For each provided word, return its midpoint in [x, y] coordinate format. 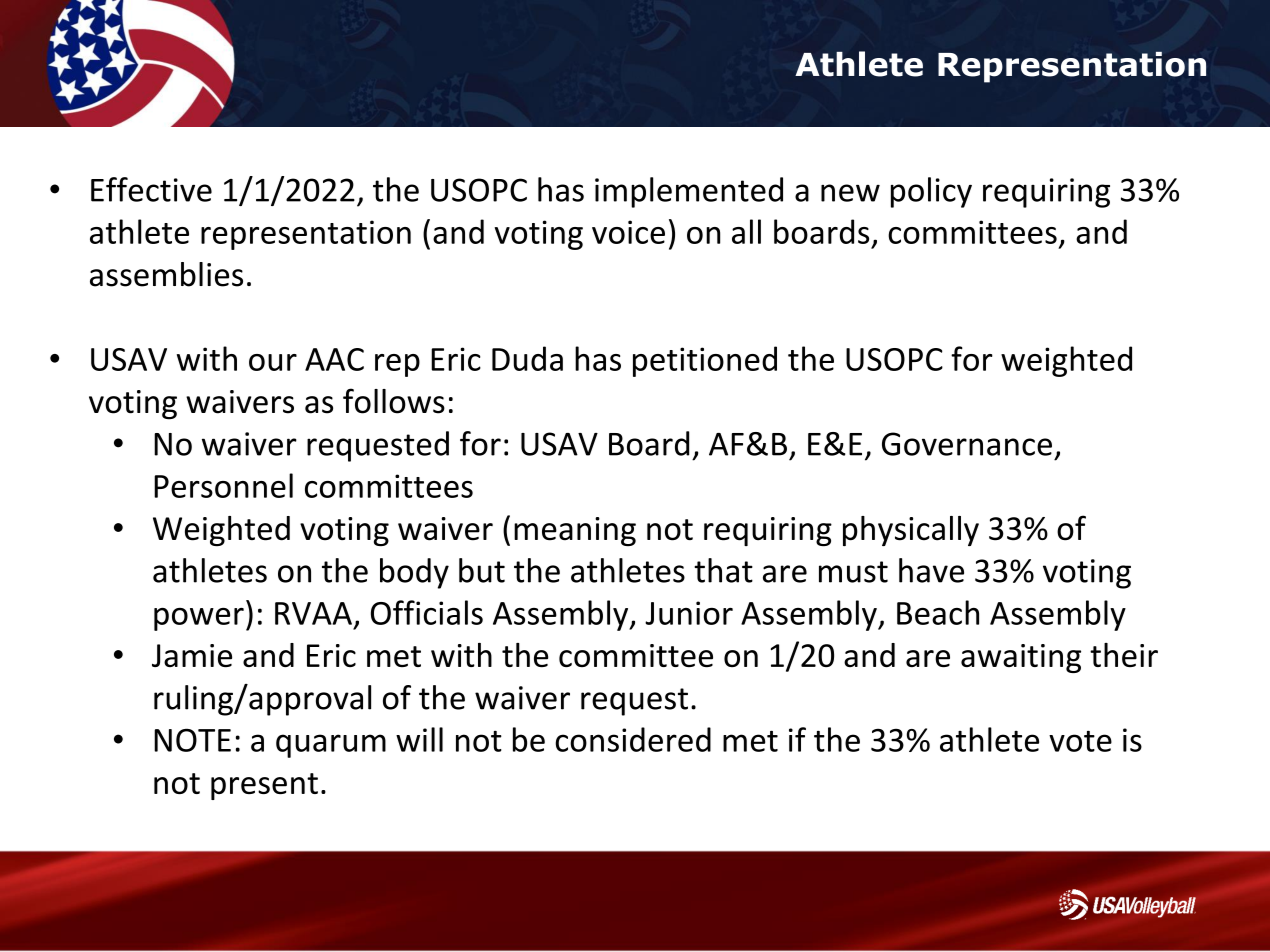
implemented [689, 192]
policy [931, 192]
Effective [151, 189]
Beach [938, 612]
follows [394, 401]
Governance [967, 444]
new [850, 193]
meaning [575, 531]
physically [911, 531]
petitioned [705, 361]
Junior [689, 613]
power [199, 619]
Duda [527, 358]
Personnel [223, 485]
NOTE [192, 740]
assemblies [166, 274]
